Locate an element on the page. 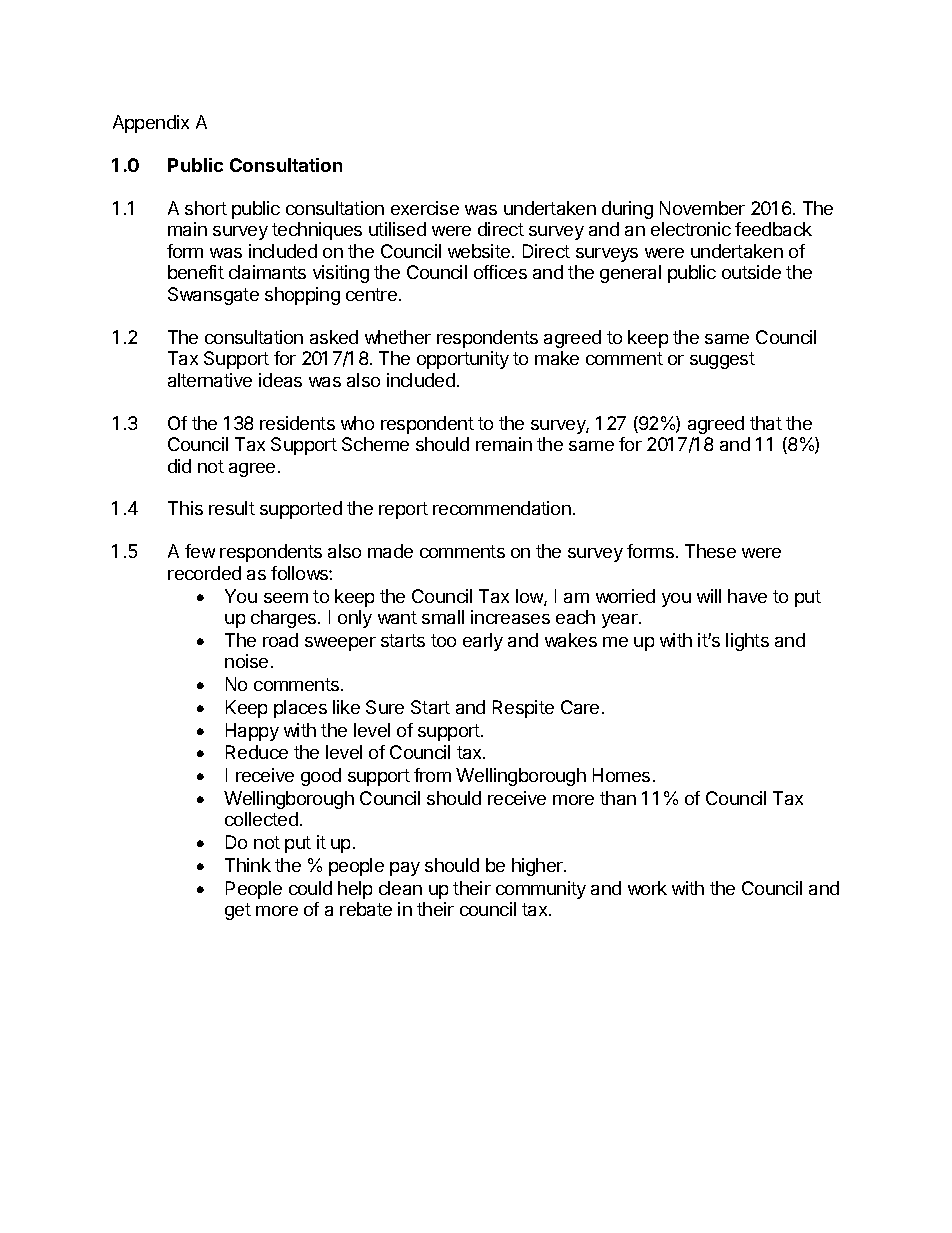 The image size is (952, 1233). Happy is located at coordinates (252, 732).
